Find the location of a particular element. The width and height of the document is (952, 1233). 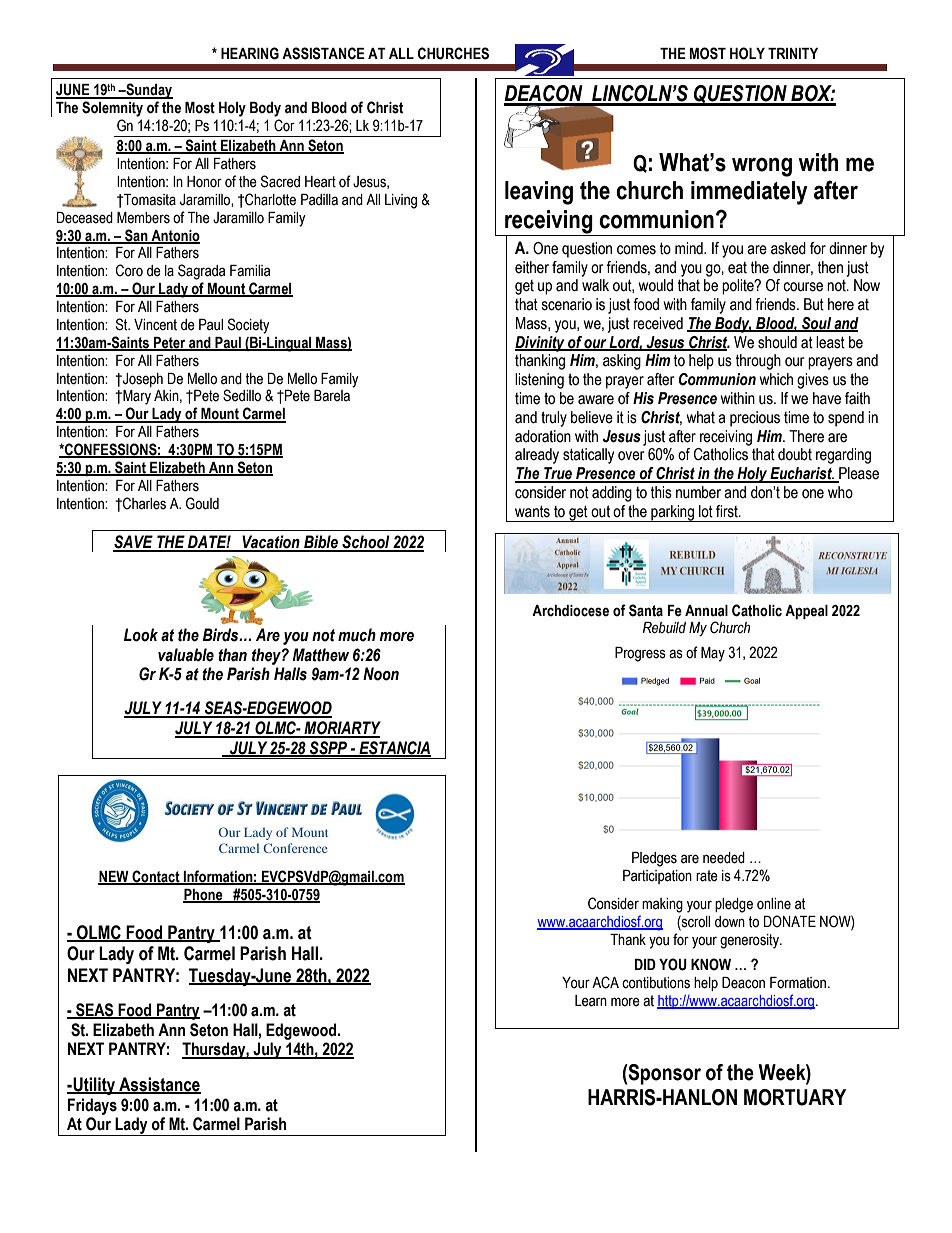

leaving is located at coordinates (539, 193).
